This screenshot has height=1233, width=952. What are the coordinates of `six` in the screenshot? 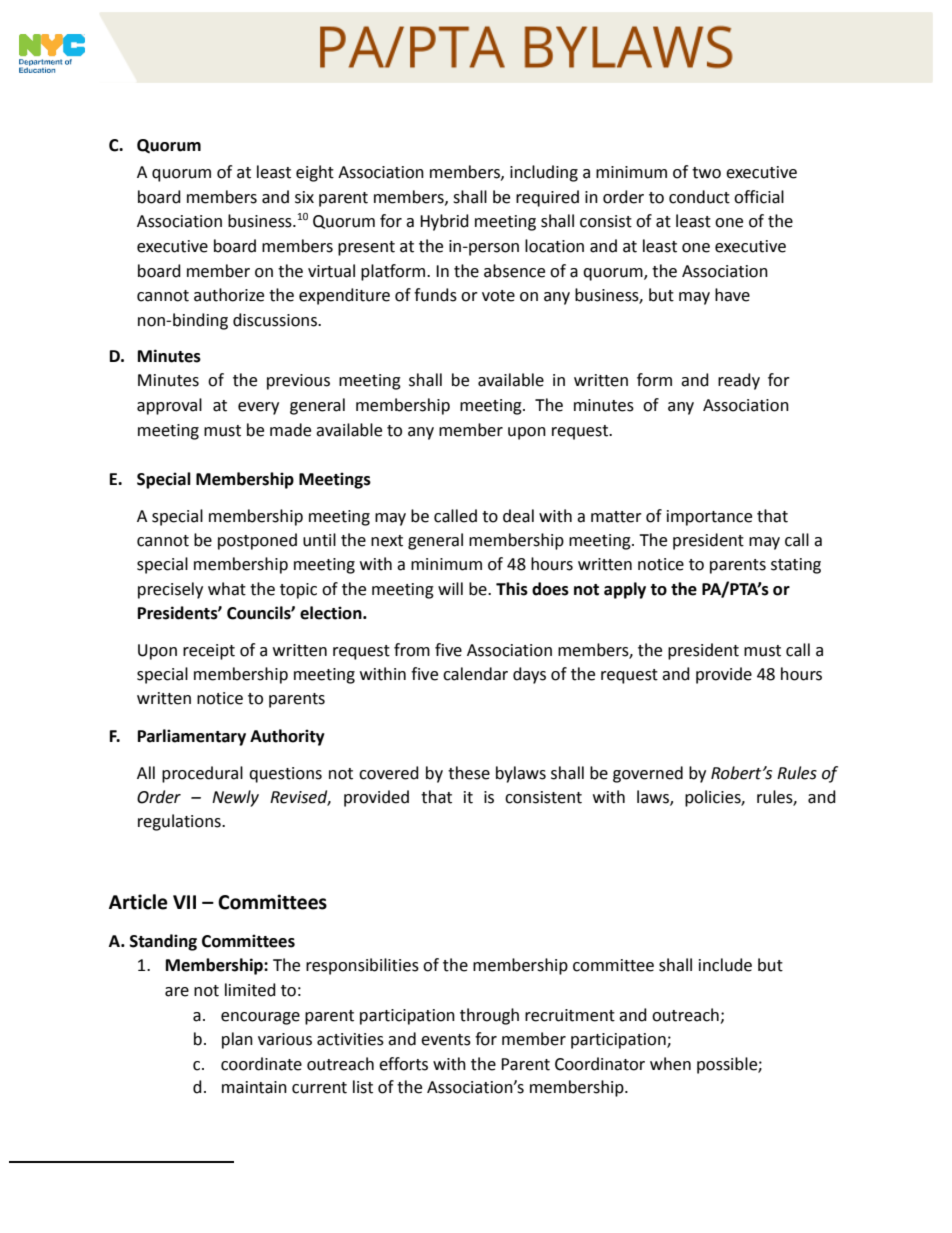 It's located at (304, 197).
